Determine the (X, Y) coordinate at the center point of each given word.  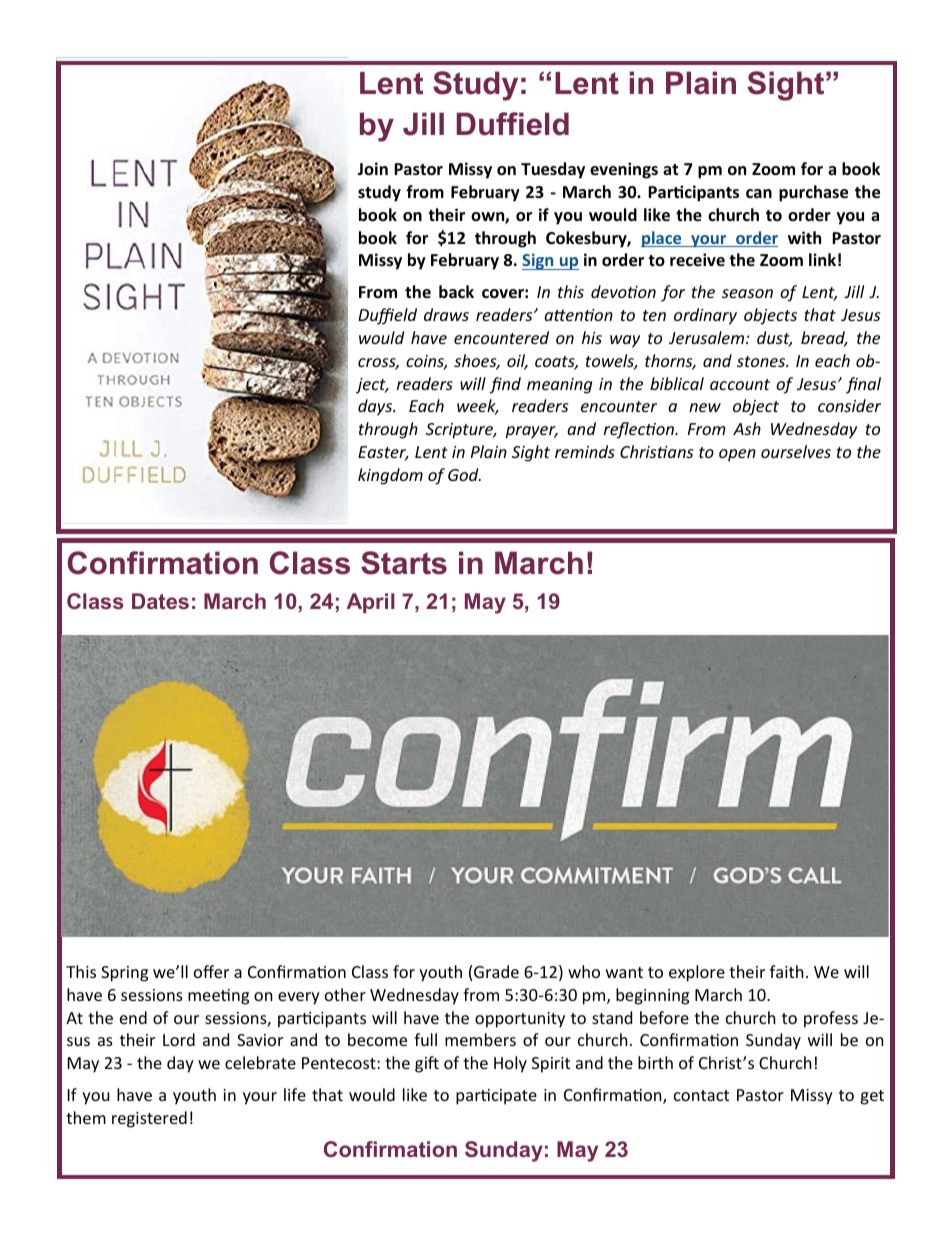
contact (701, 1095)
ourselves (796, 451)
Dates (160, 601)
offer (211, 971)
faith (787, 971)
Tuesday (553, 170)
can (759, 193)
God (464, 474)
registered (149, 1119)
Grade (496, 971)
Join (372, 168)
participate (496, 1097)
